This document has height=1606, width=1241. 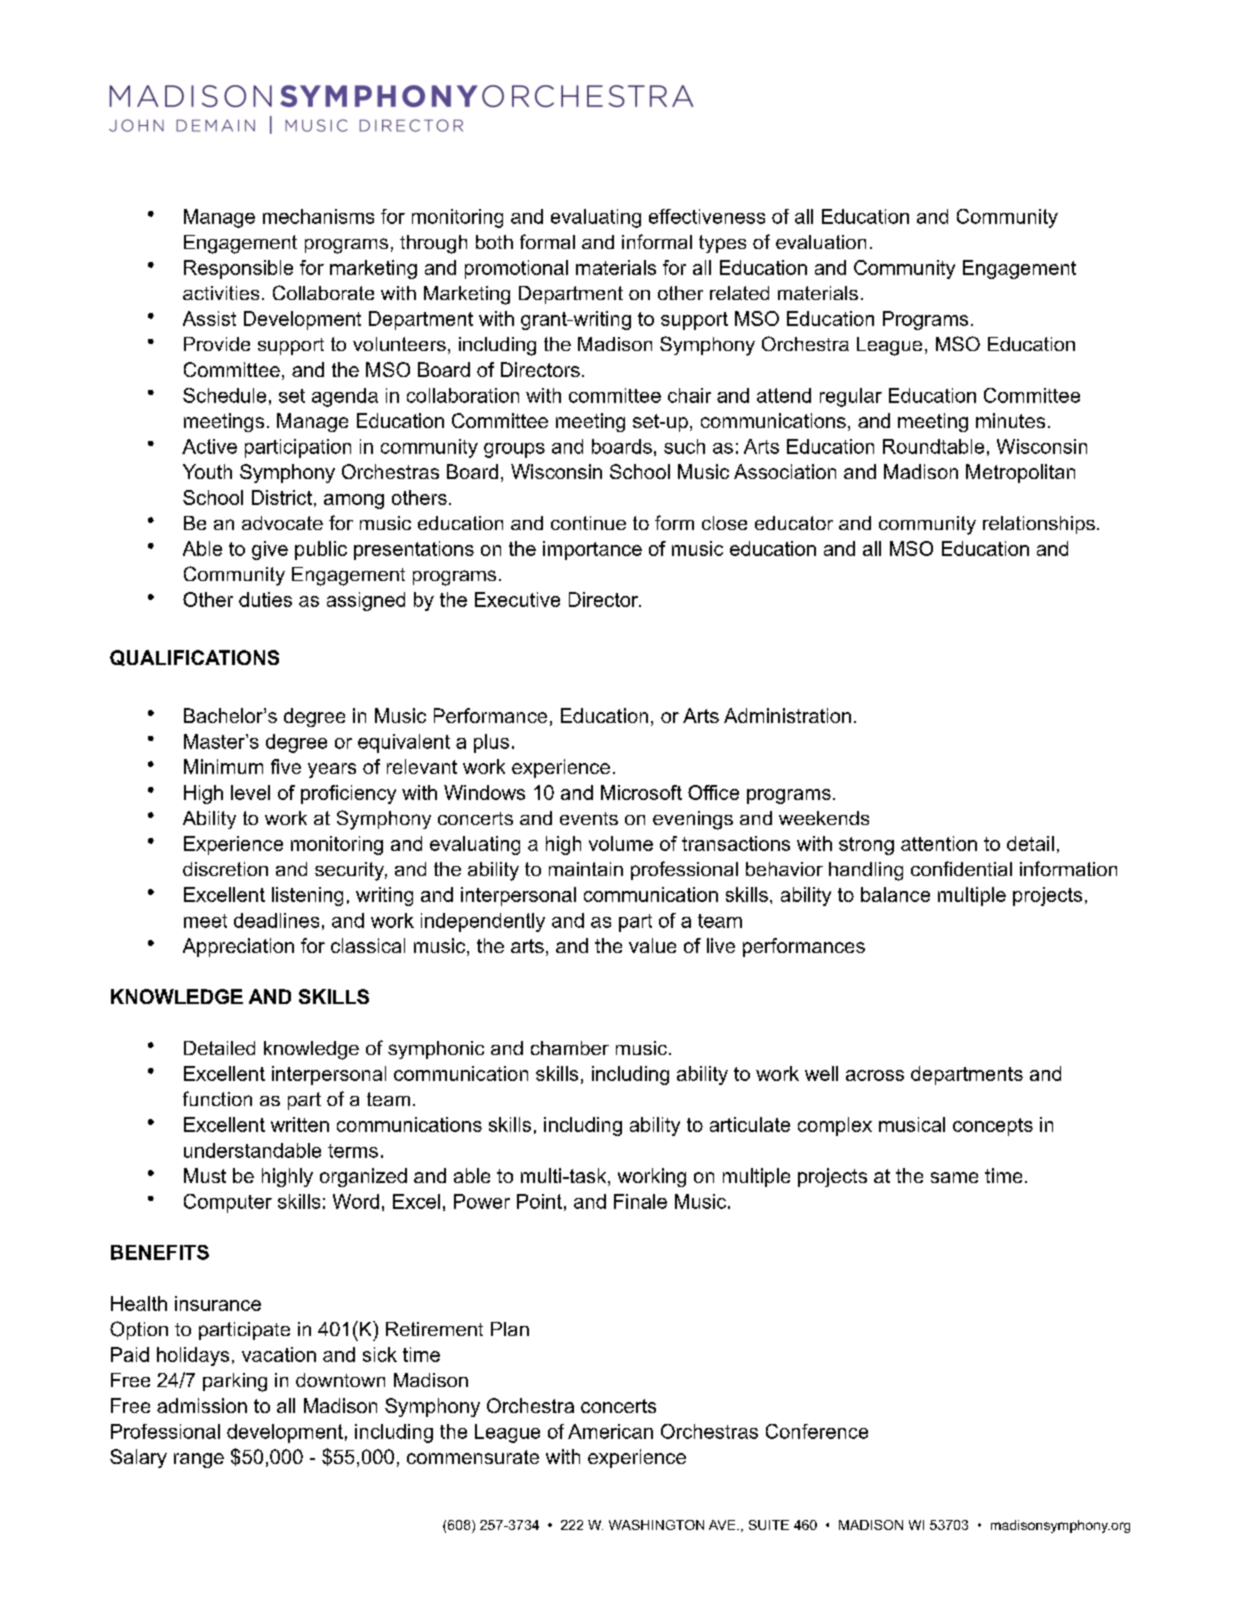 What do you see at coordinates (517, 599) in the document?
I see `Executive` at bounding box center [517, 599].
